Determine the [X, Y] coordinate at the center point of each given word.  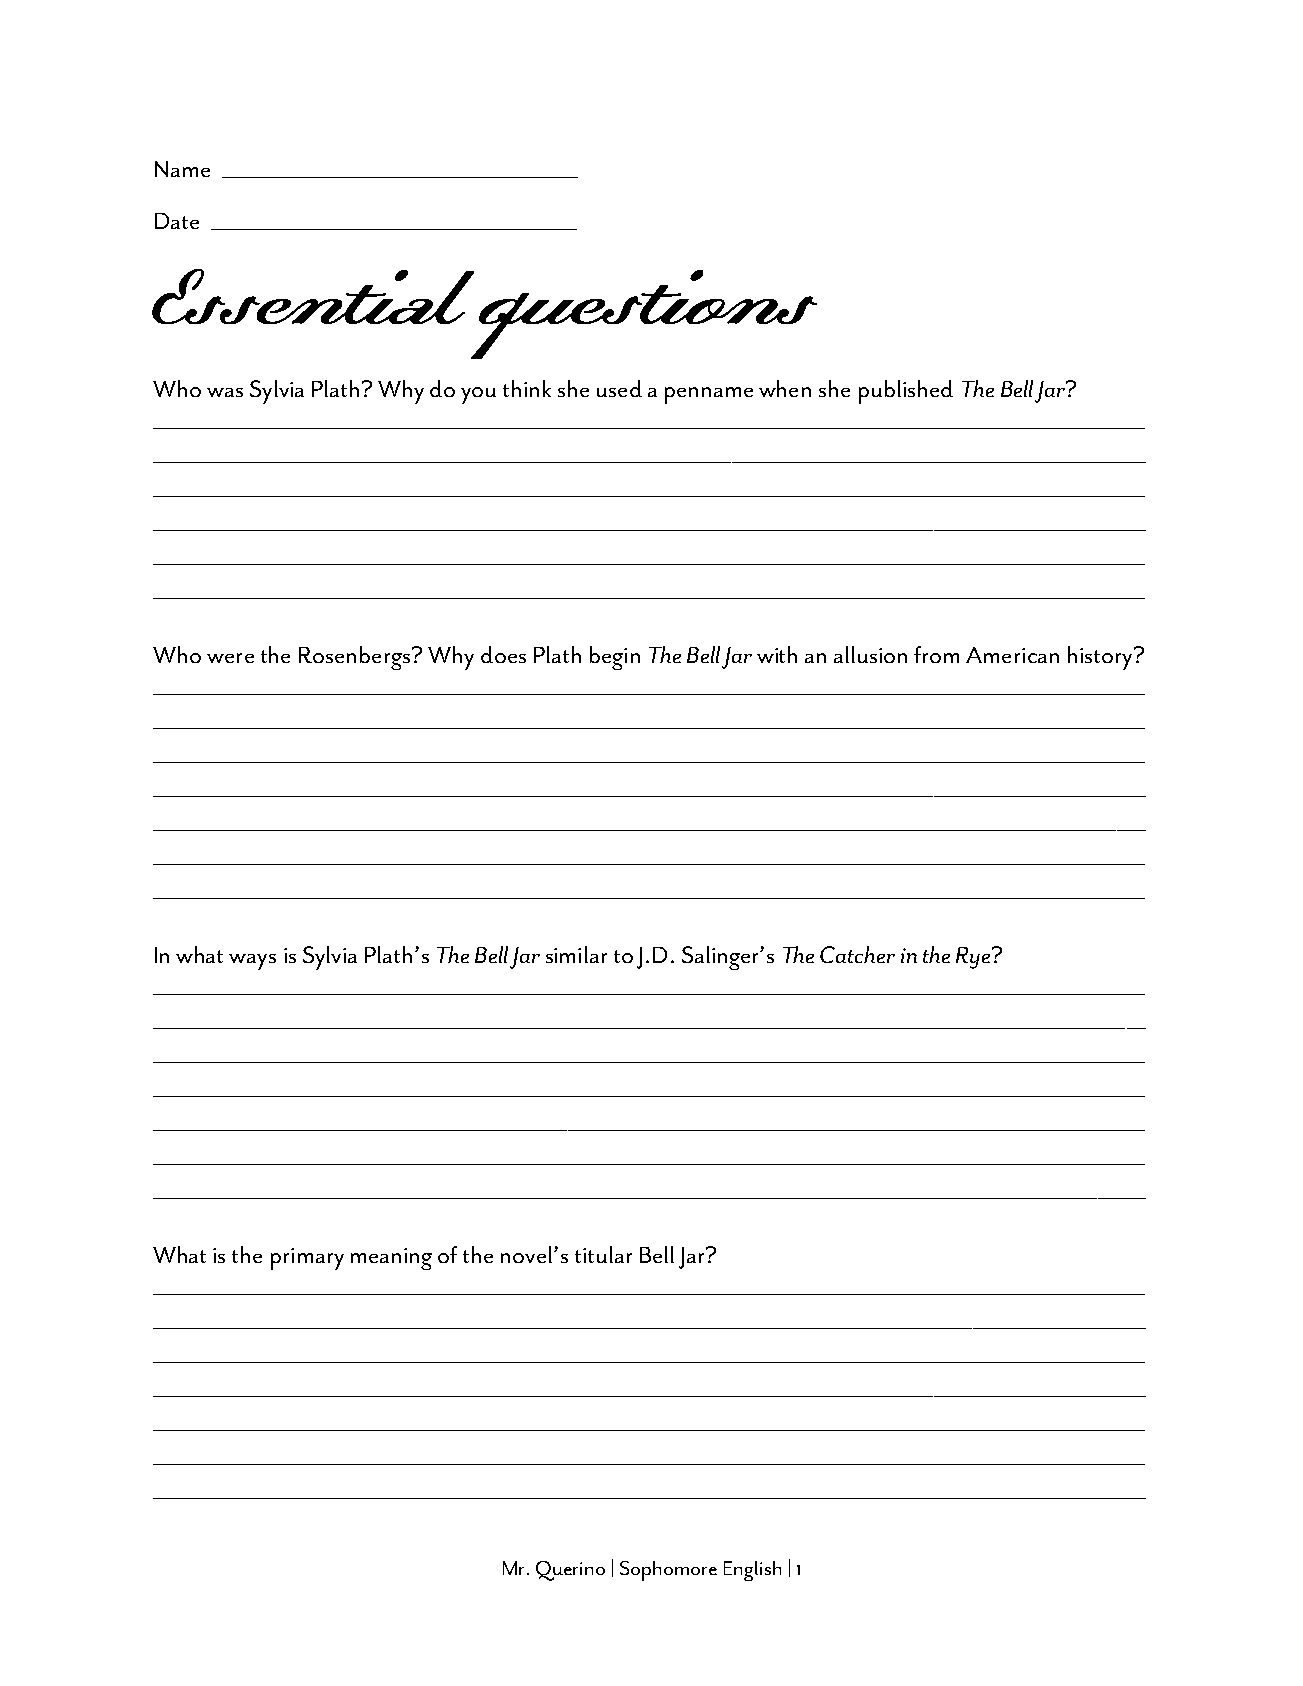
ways [252, 962]
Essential [313, 296]
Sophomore [668, 1571]
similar [576, 954]
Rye [974, 958]
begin [615, 658]
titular [603, 1254]
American [1012, 655]
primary [307, 1259]
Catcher [857, 954]
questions [642, 314]
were [230, 658]
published [906, 392]
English [752, 1571]
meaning [391, 1259]
